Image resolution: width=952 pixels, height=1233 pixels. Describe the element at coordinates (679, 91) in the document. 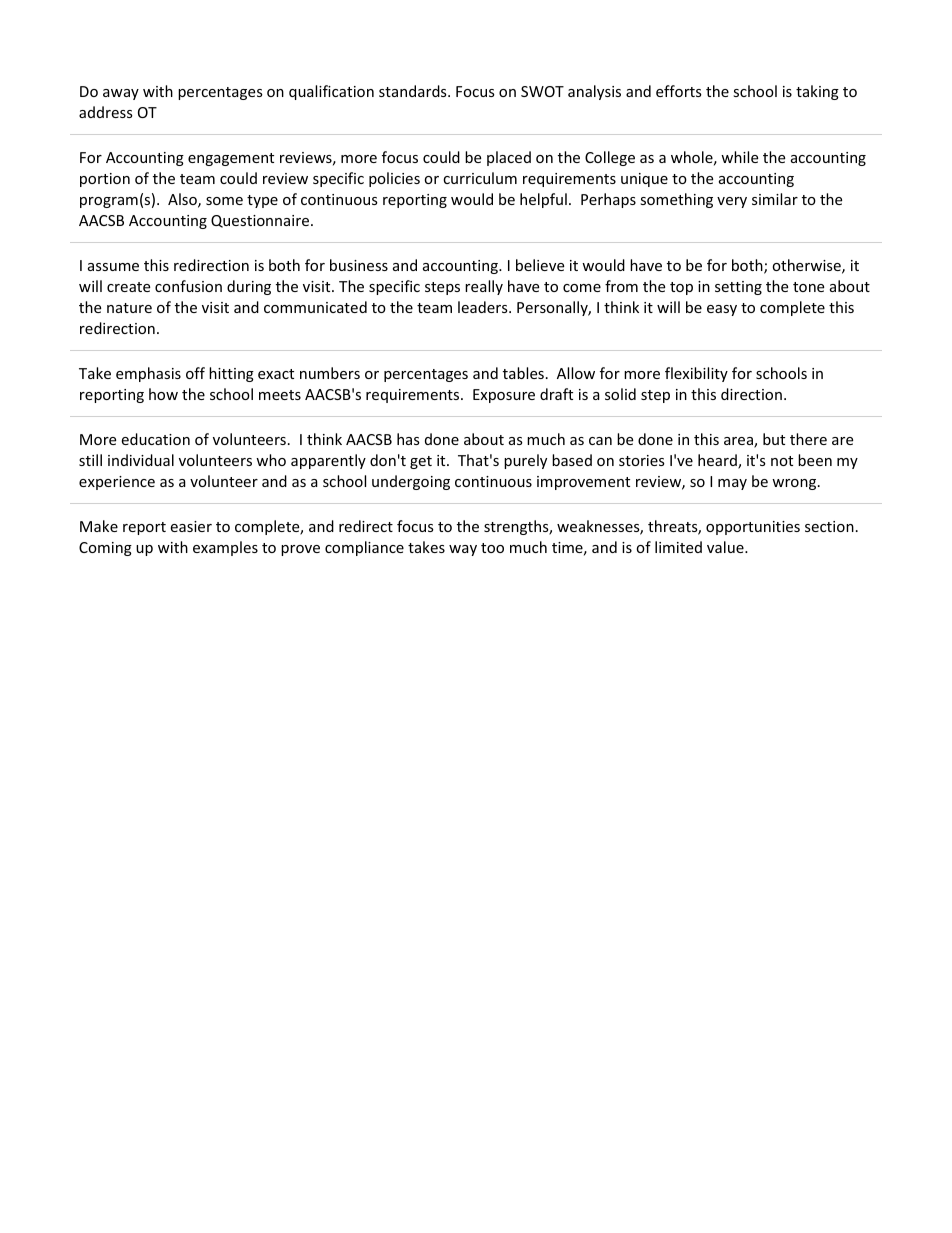

I see `efforts` at that location.
